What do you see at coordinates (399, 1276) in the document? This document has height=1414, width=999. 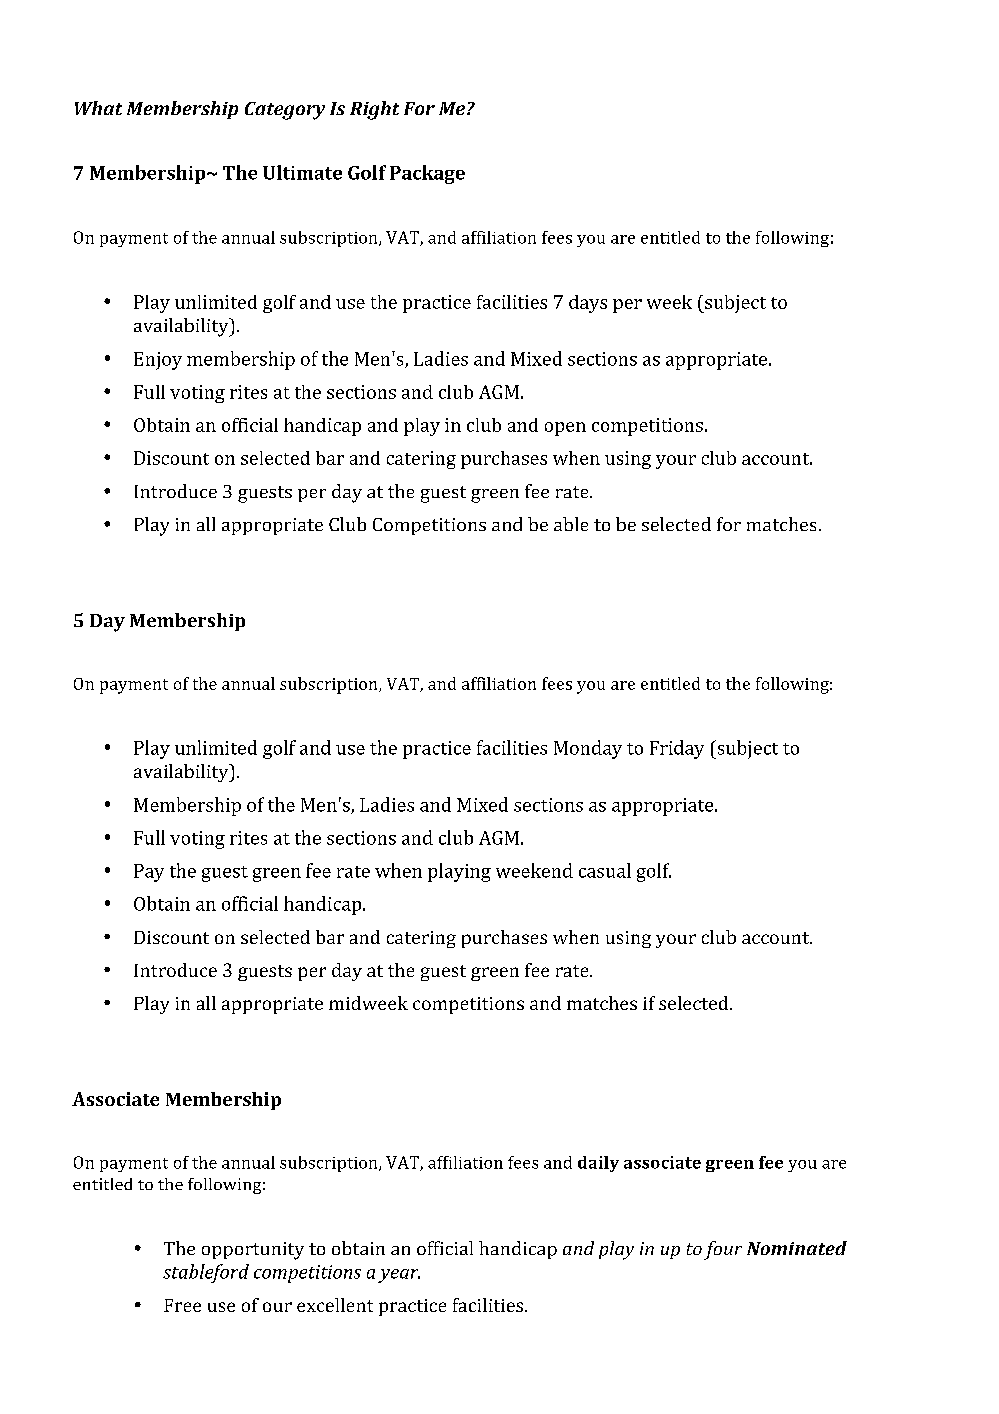 I see `year` at bounding box center [399, 1276].
